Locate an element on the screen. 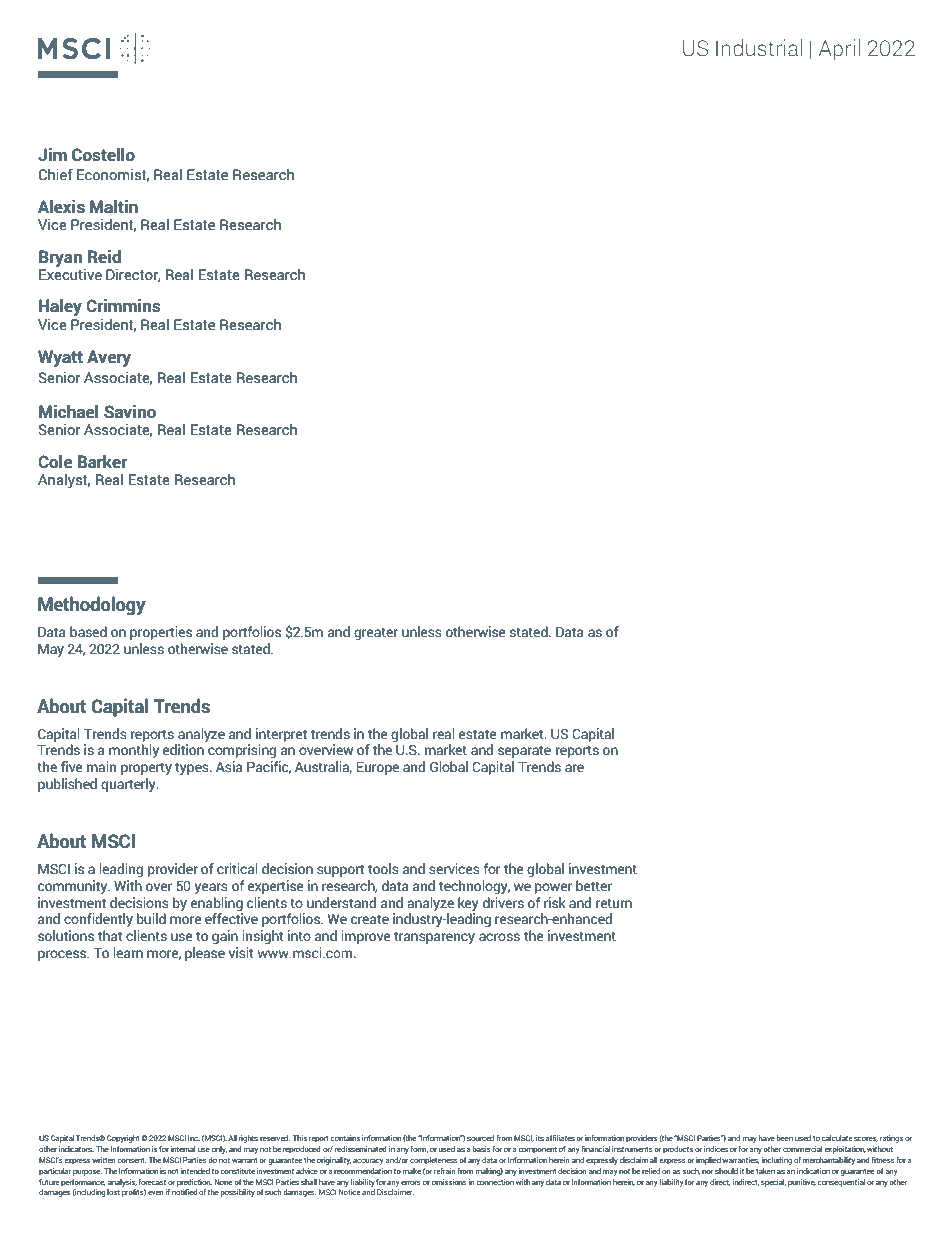 Image resolution: width=952 pixels, height=1233 pixels. return is located at coordinates (614, 903).
